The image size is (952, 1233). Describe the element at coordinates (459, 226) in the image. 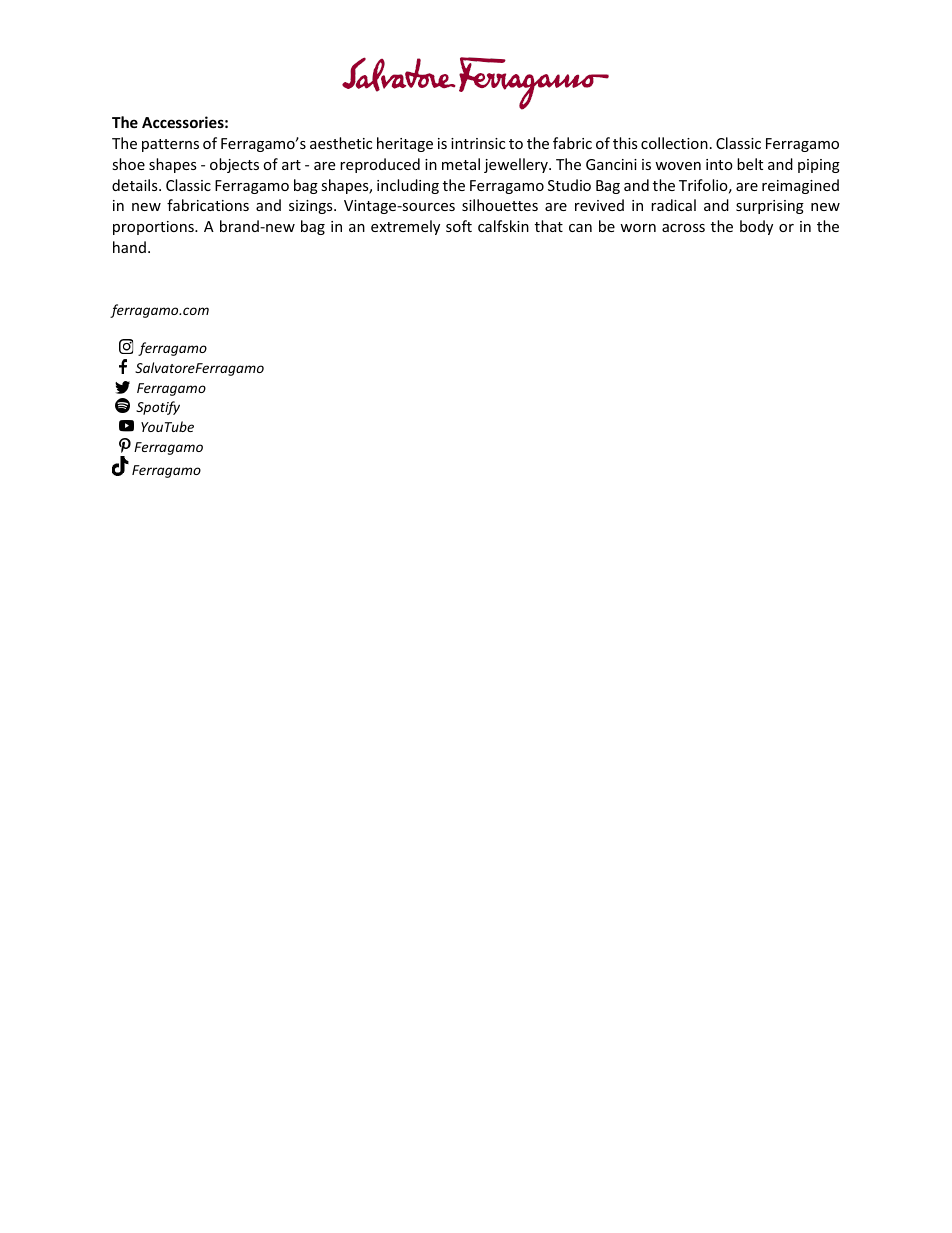

I see `soft` at that location.
